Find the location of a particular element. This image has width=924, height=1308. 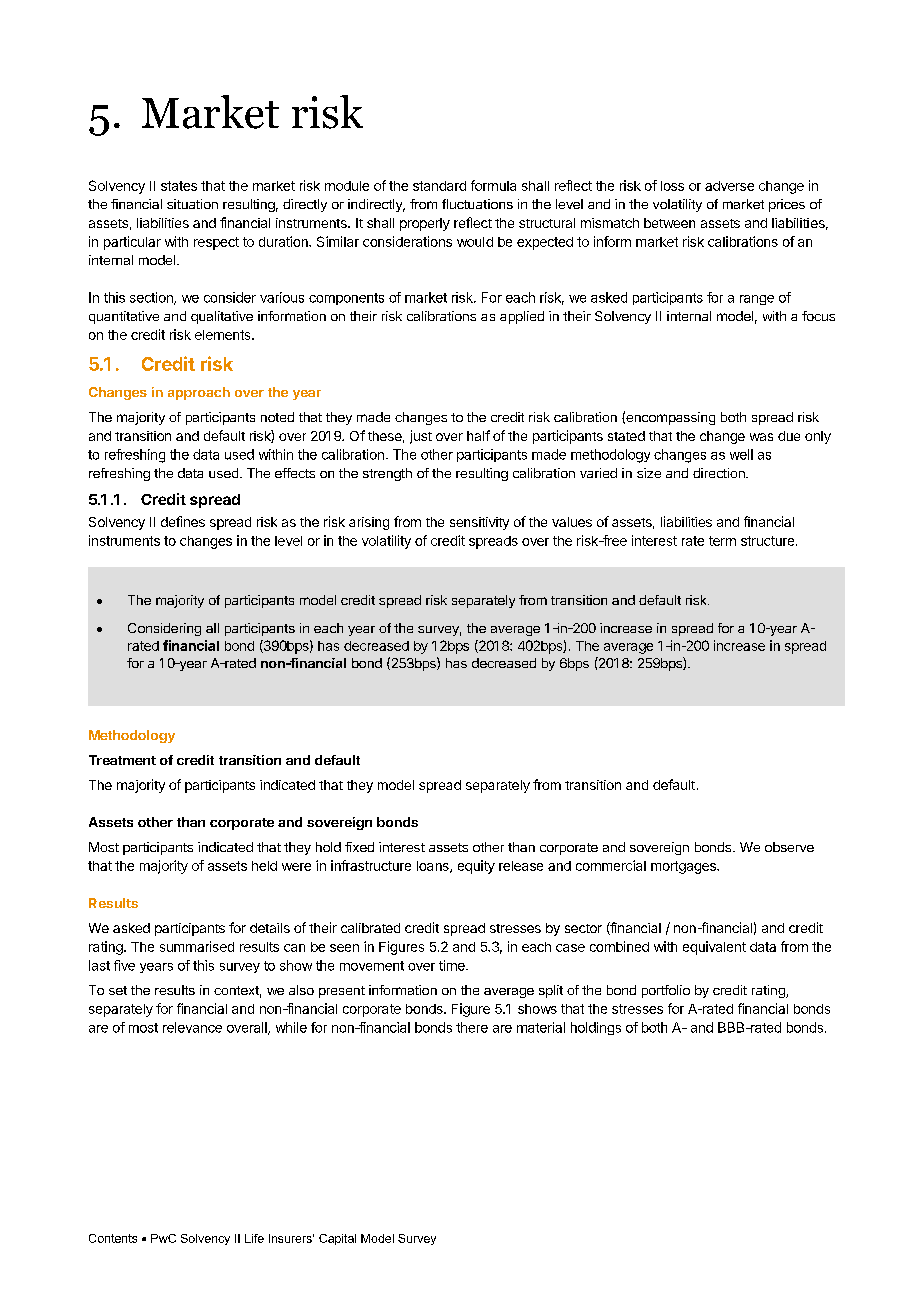

Treatment is located at coordinates (122, 760).
